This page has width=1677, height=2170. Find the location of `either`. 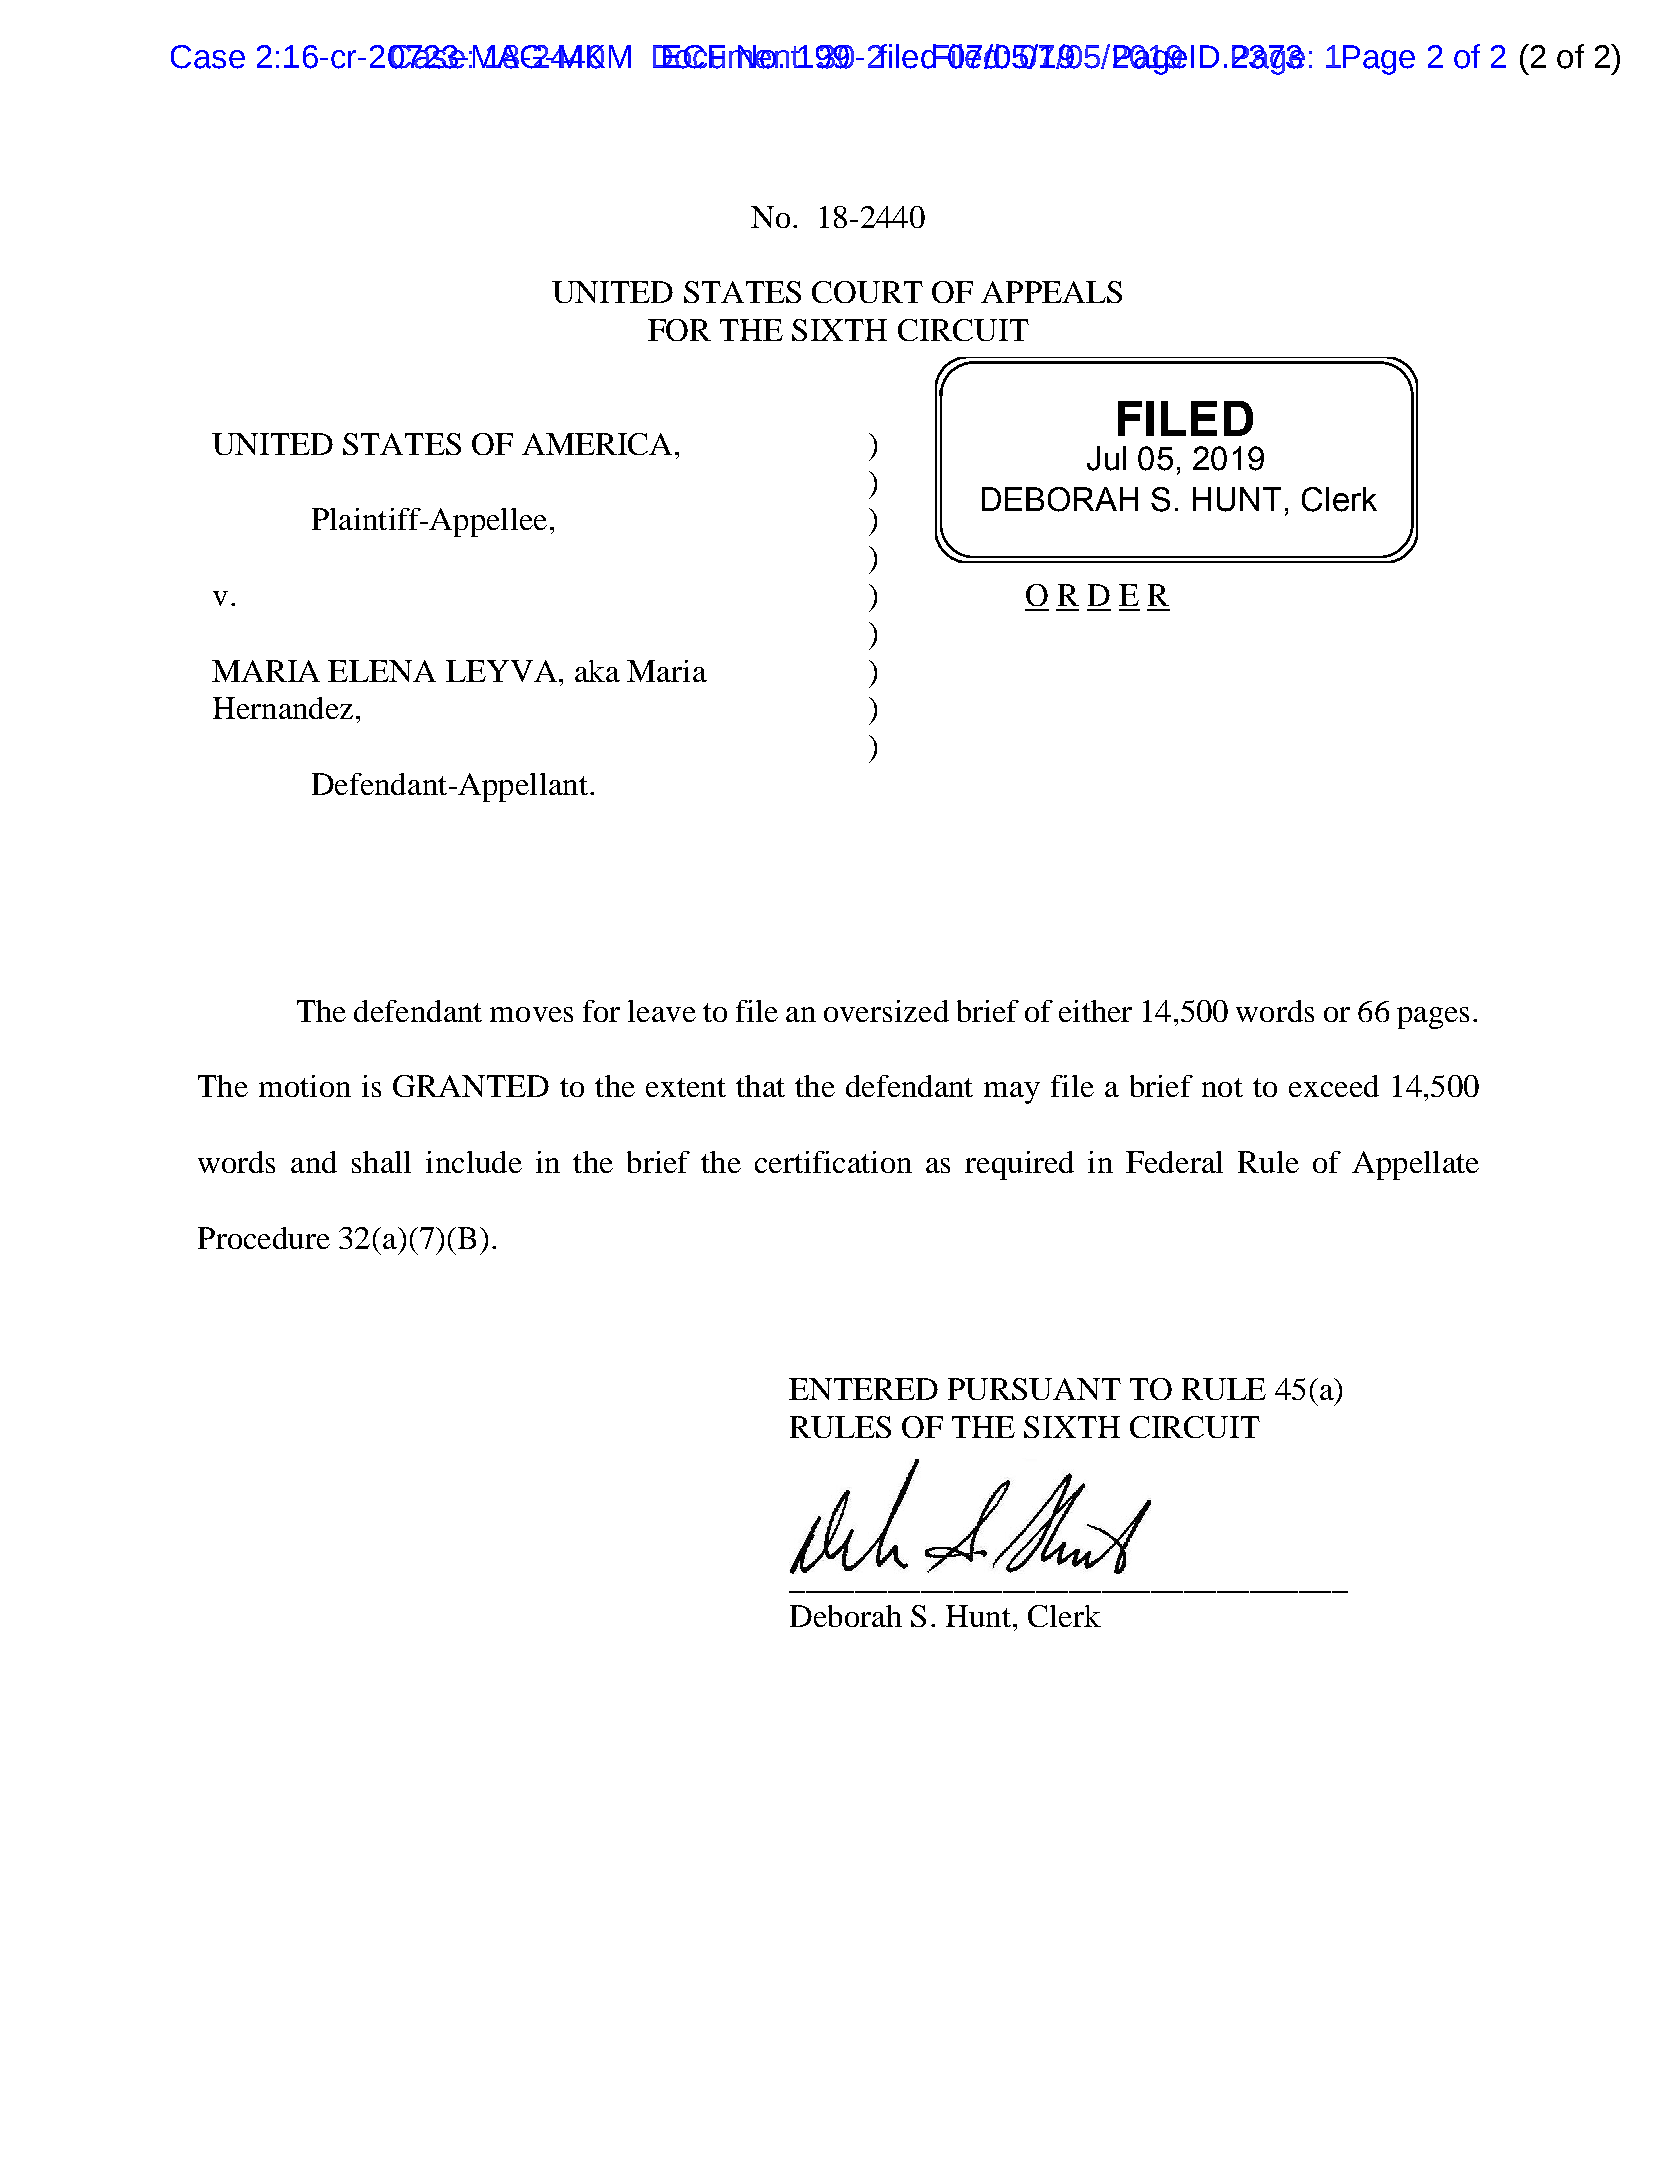

either is located at coordinates (1095, 1011).
